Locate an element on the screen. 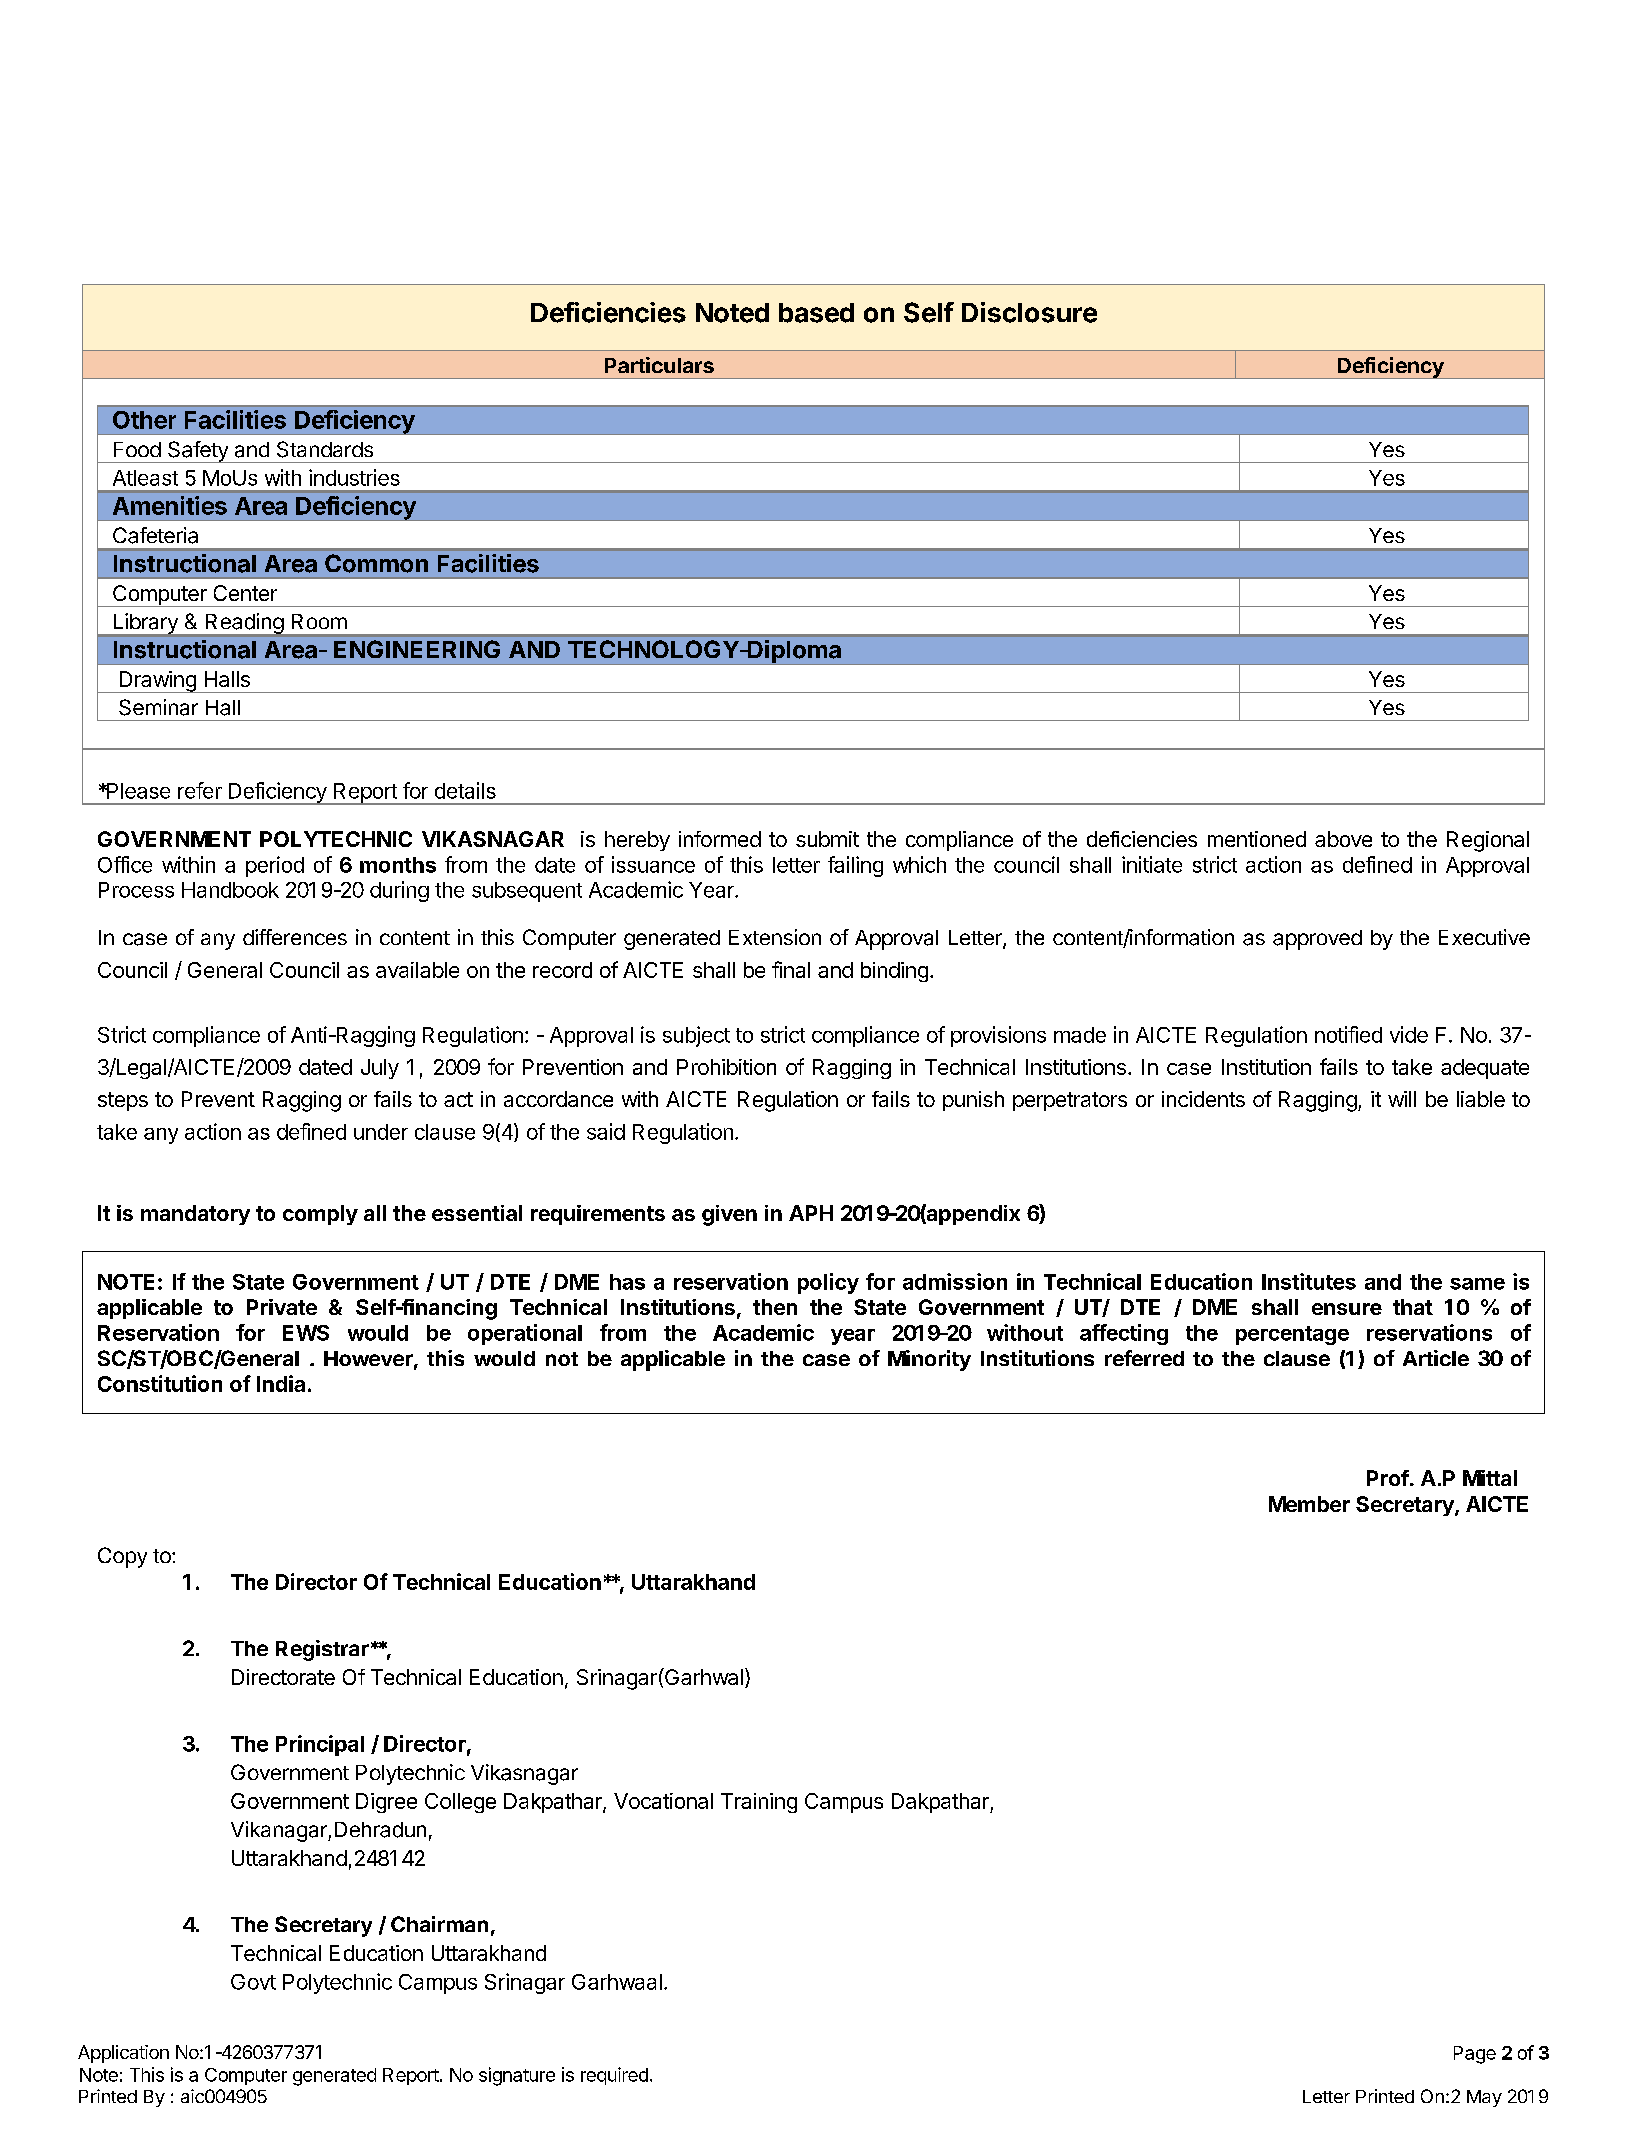 This screenshot has height=2129, width=1645. Disclosure is located at coordinates (1029, 312).
